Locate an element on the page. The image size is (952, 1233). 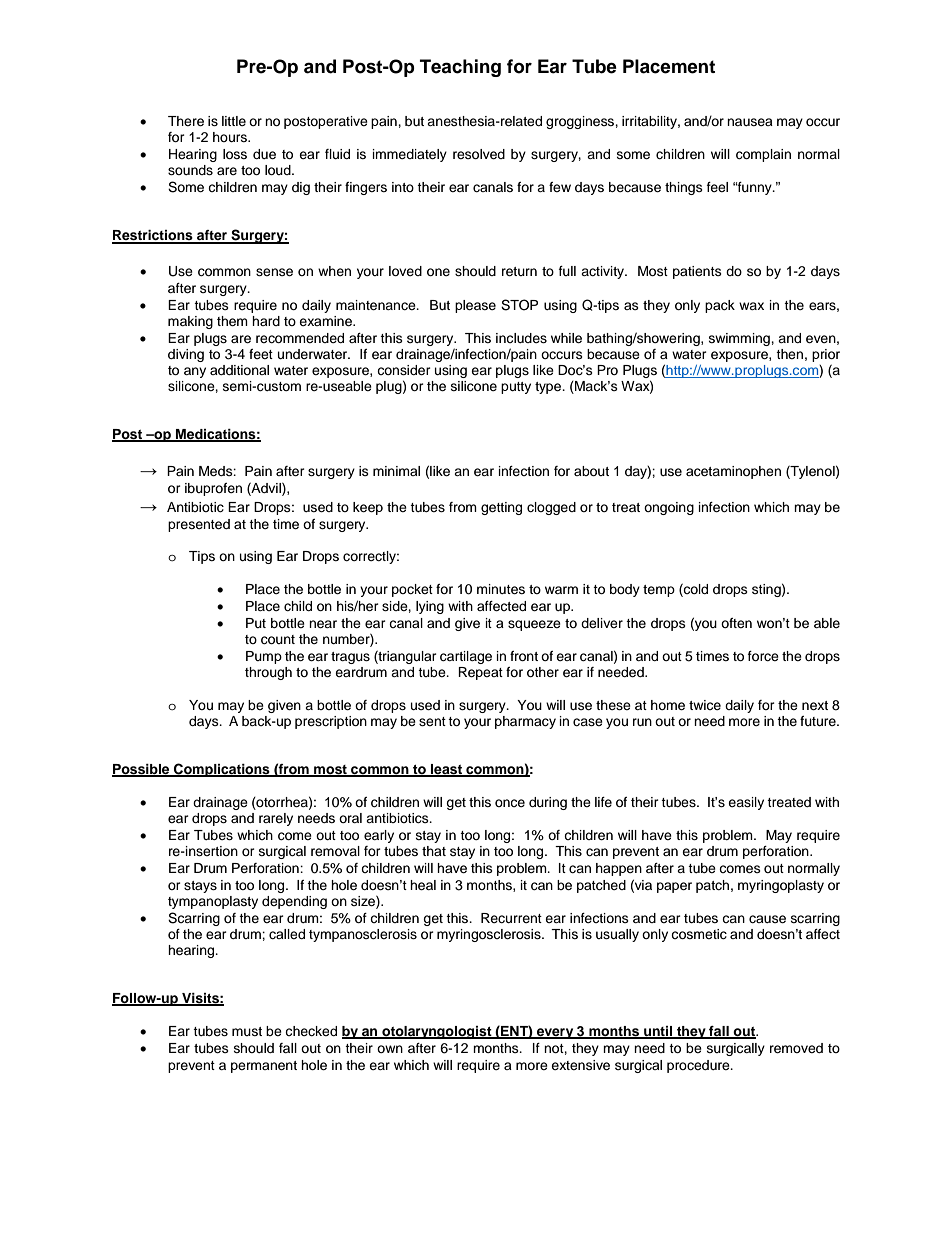
force is located at coordinates (763, 656).
